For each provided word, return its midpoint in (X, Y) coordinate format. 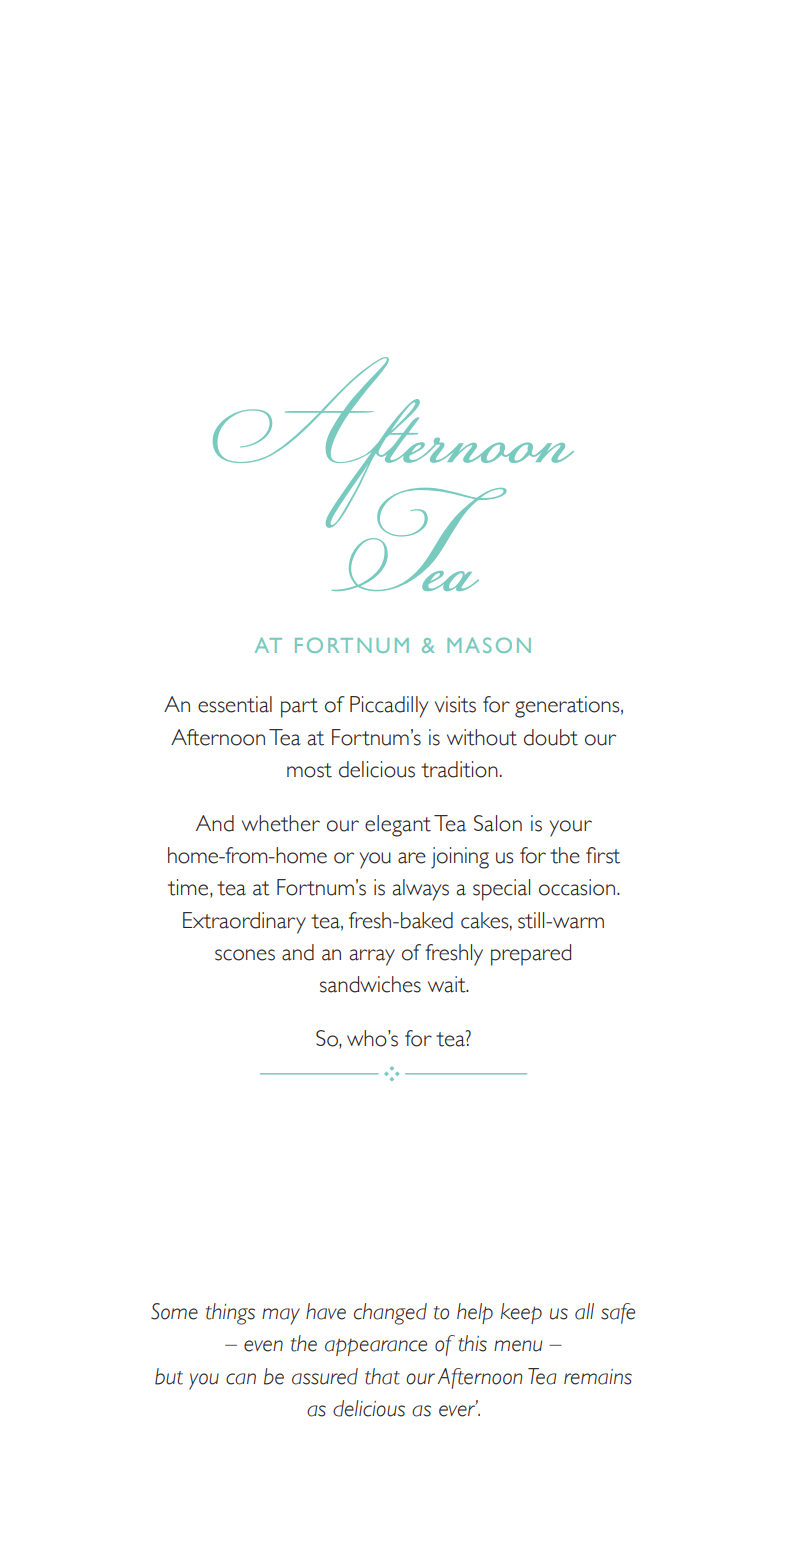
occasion (577, 887)
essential (235, 704)
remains (598, 1377)
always (420, 890)
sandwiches (370, 984)
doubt (551, 737)
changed (390, 1314)
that (382, 1376)
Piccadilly (389, 707)
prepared (531, 955)
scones (245, 955)
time (188, 887)
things (230, 1314)
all (584, 1311)
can (241, 1379)
